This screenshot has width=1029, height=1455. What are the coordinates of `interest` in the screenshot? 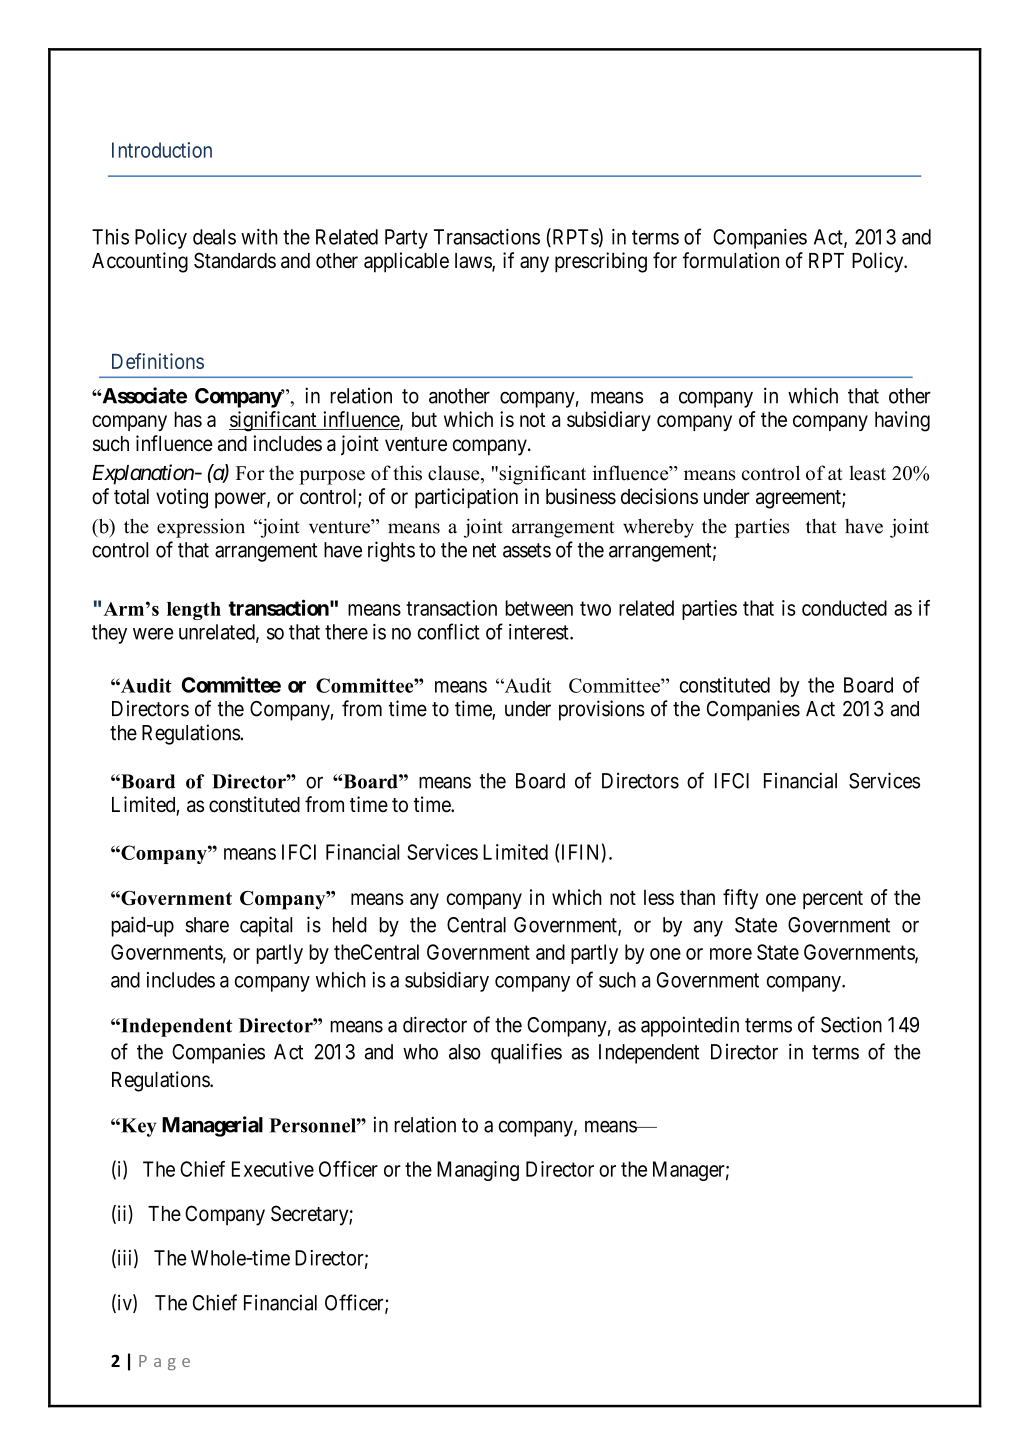 It's located at (540, 632).
